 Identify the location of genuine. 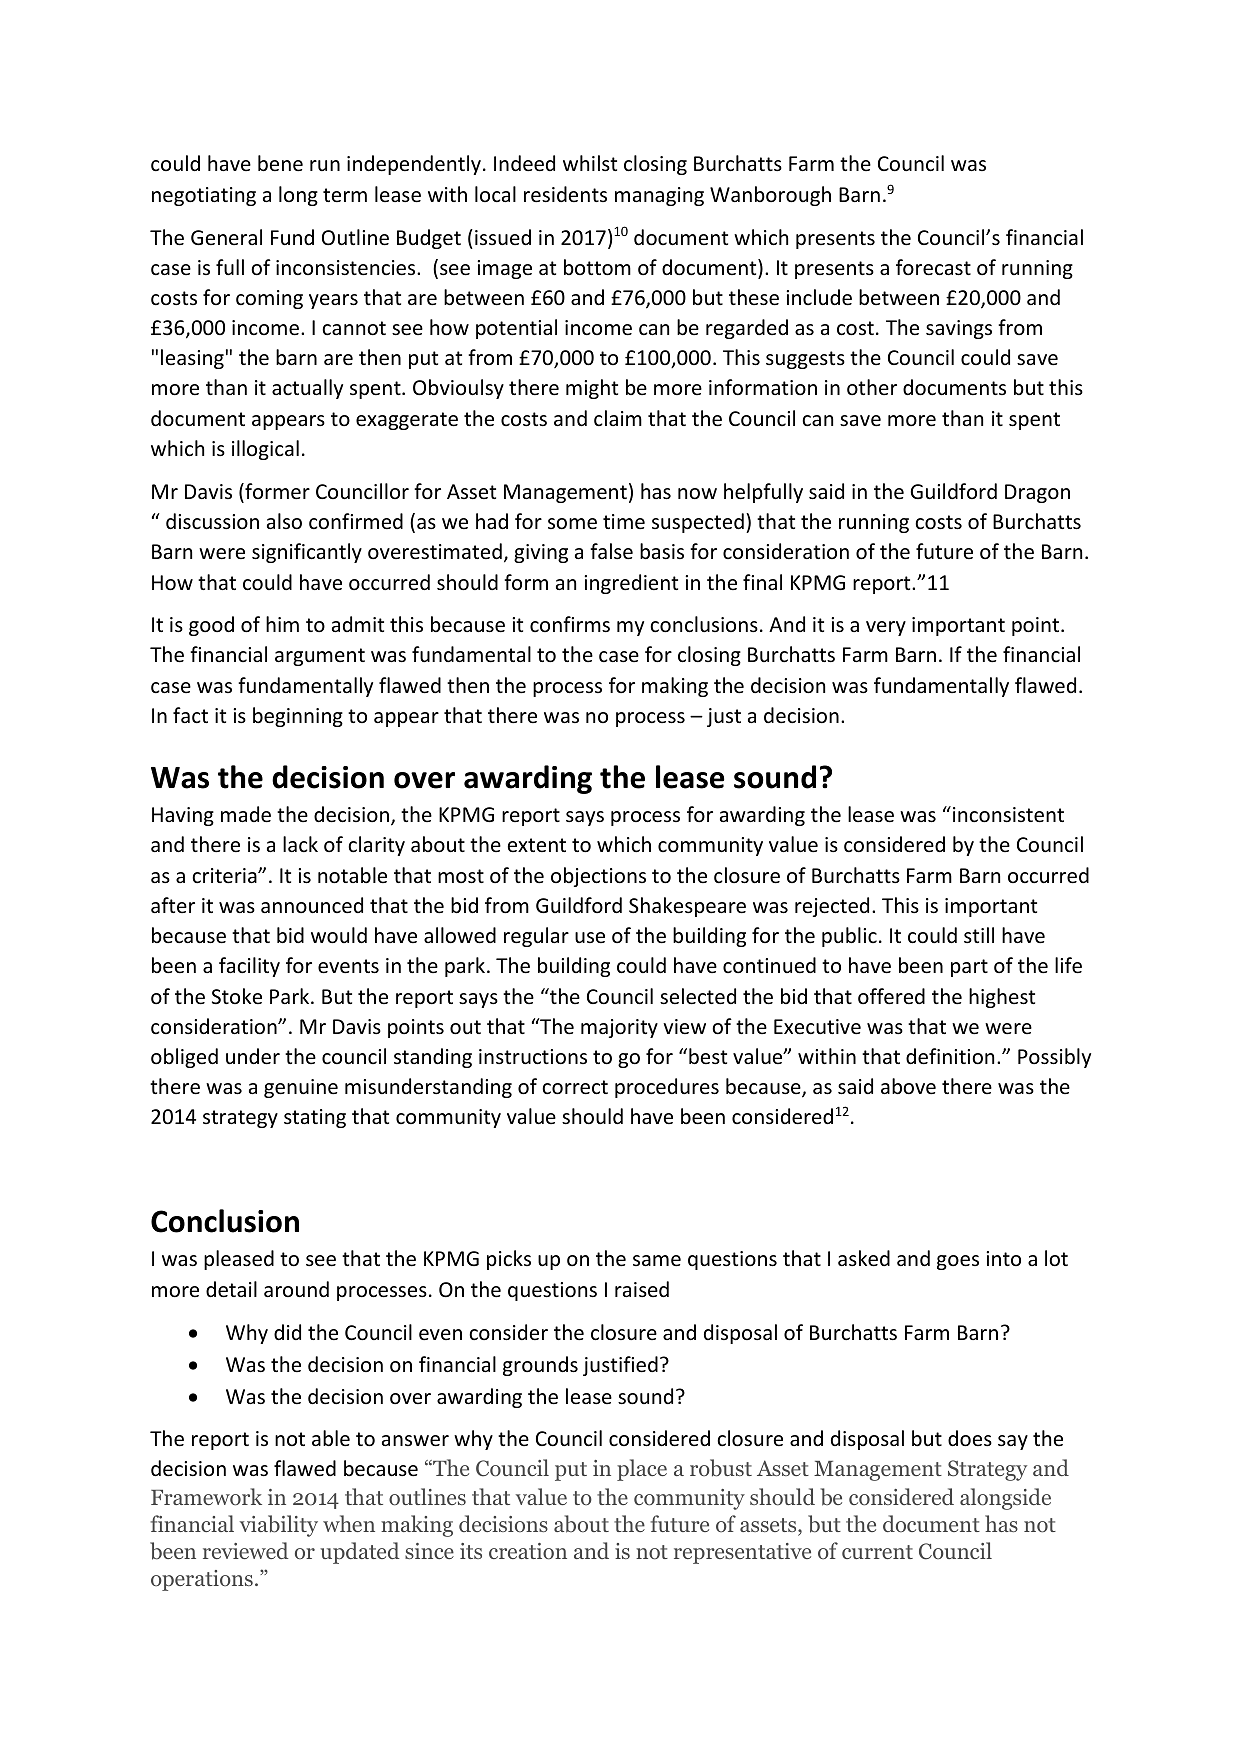
(301, 1088).
